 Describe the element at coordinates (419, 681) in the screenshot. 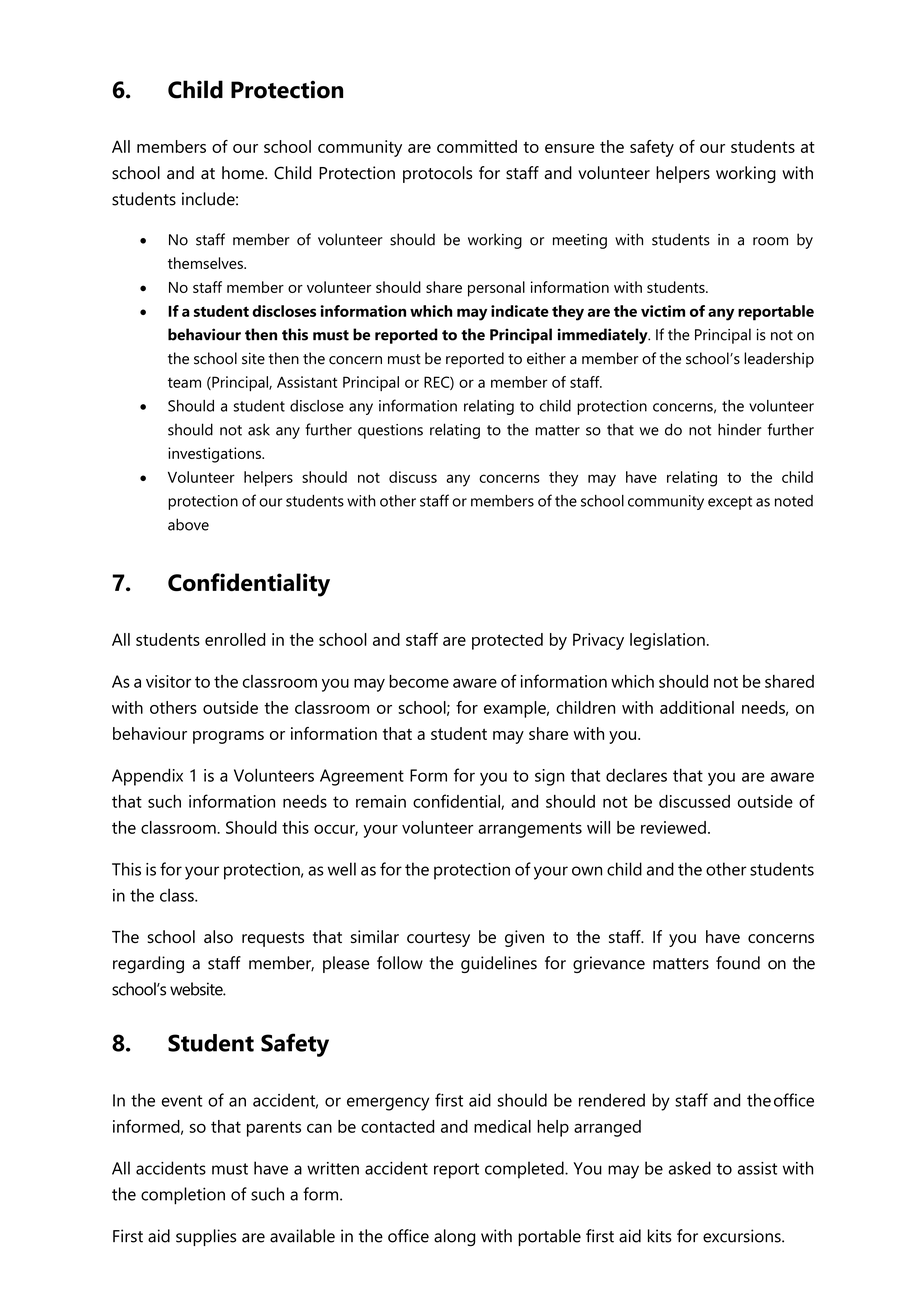

I see `become` at that location.
